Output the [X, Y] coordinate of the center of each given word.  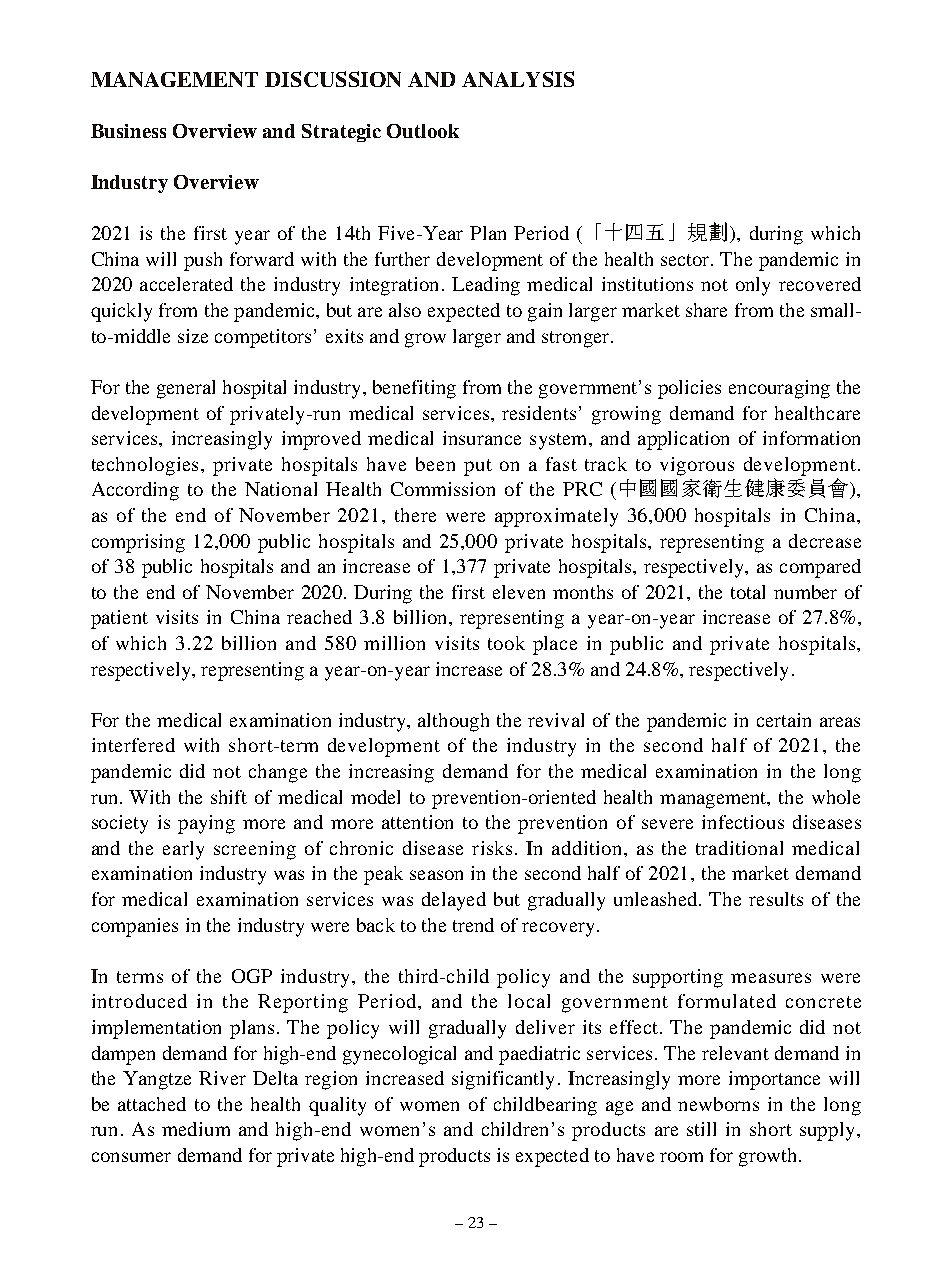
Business [128, 131]
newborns [718, 1104]
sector [686, 260]
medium [196, 1129]
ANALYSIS [518, 79]
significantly [503, 1080]
